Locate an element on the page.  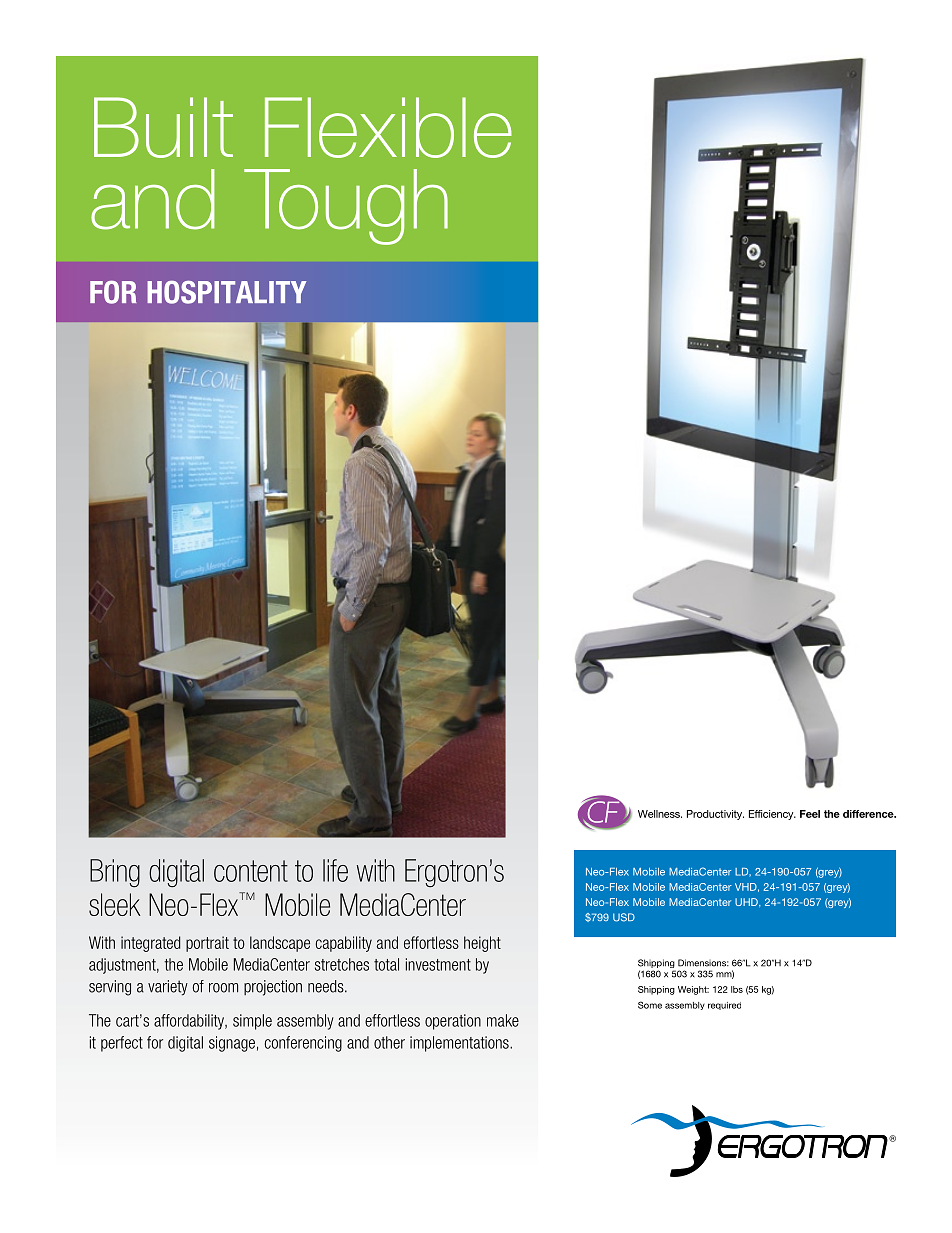
Productivity is located at coordinates (715, 815).
